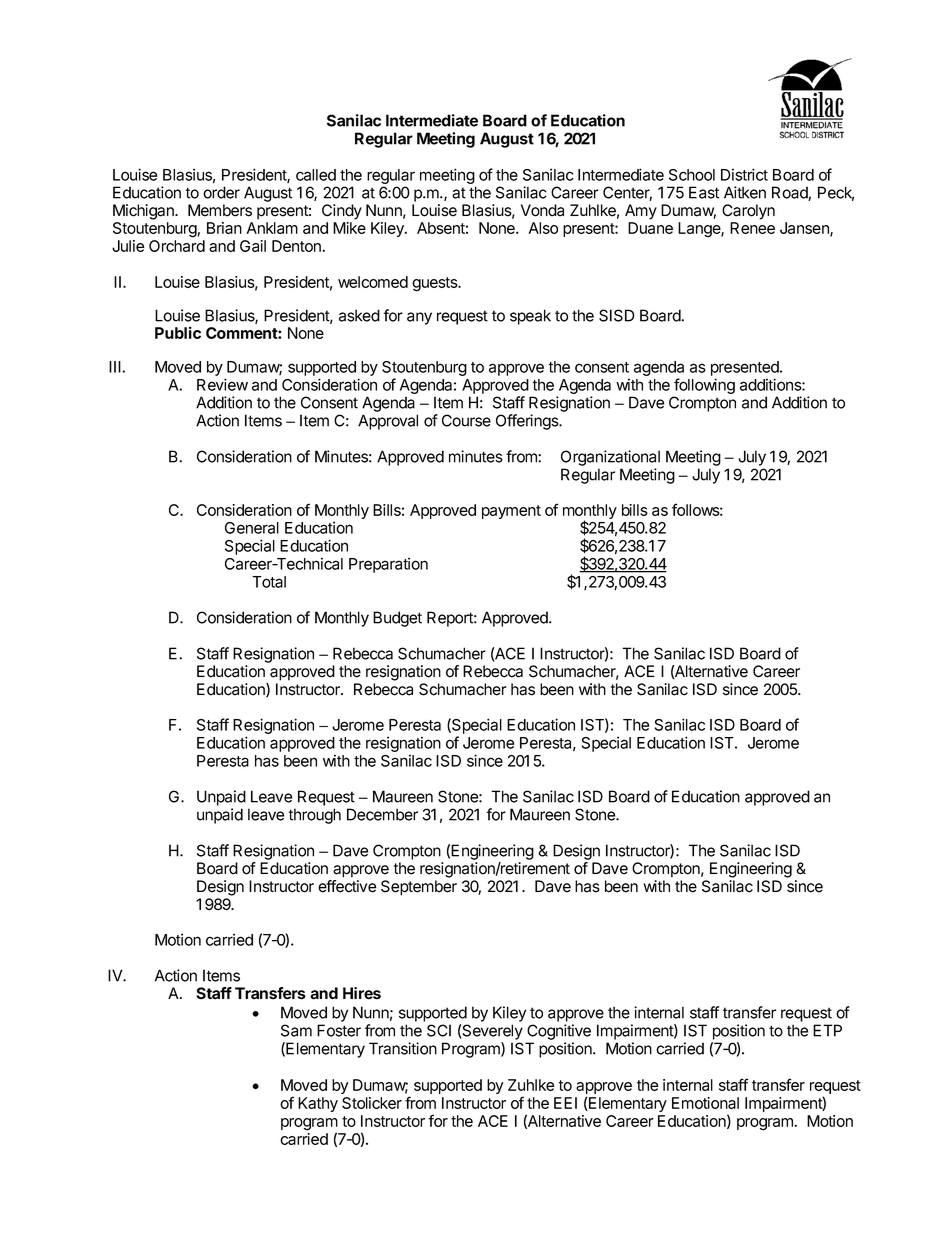 This screenshot has width=952, height=1233. Describe the element at coordinates (220, 210) in the screenshot. I see `Members` at that location.
